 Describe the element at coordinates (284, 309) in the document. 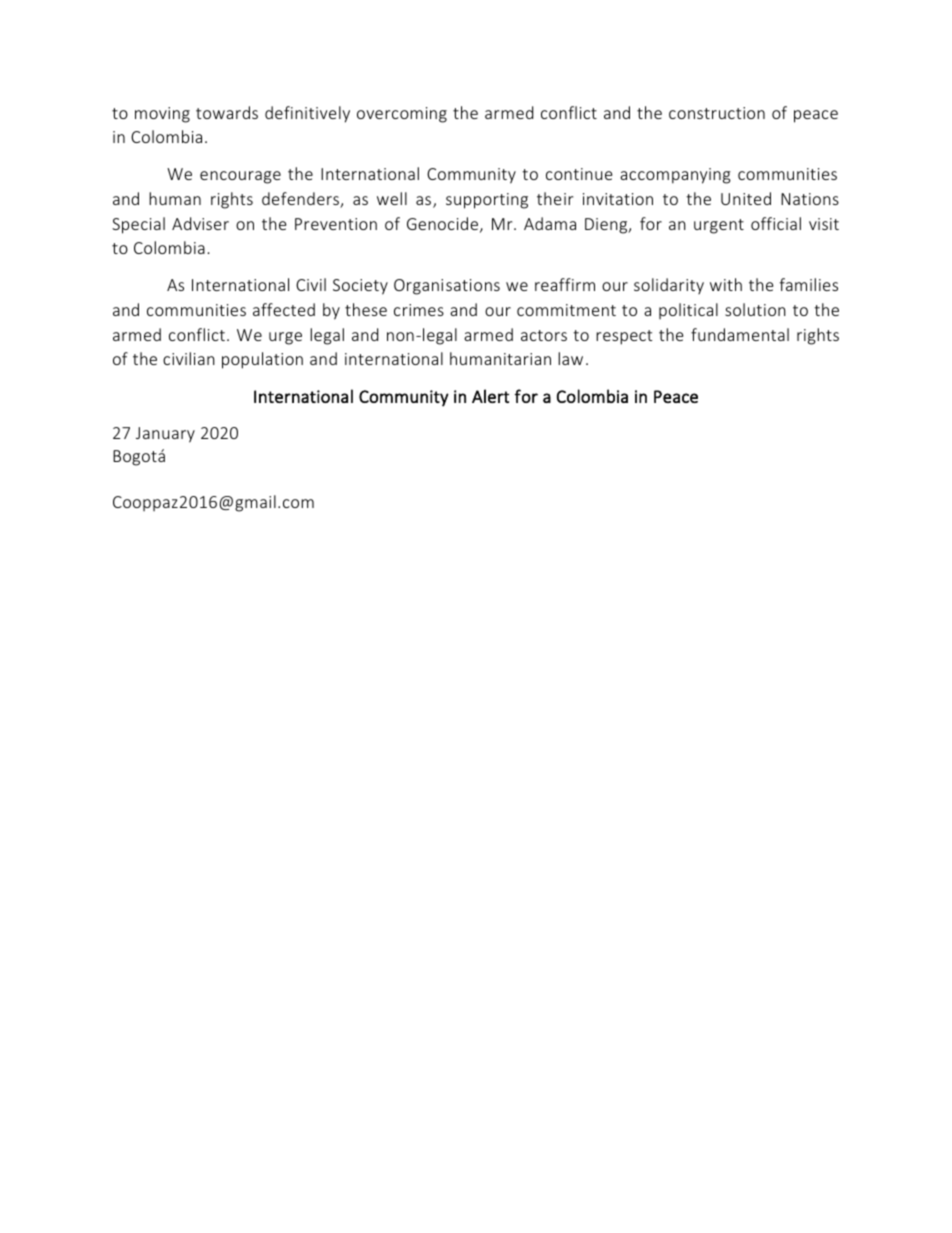

I see `affected` at that location.
